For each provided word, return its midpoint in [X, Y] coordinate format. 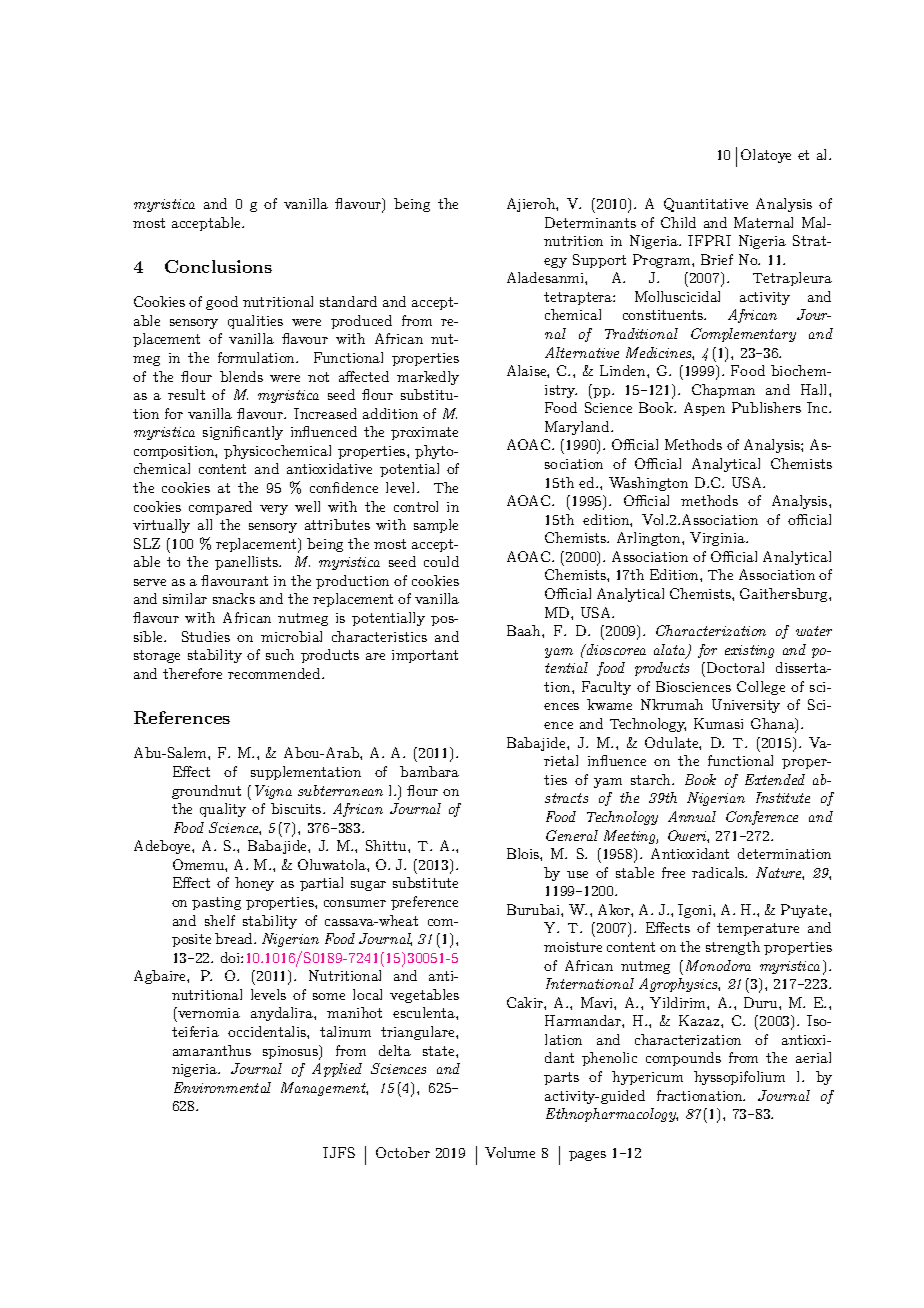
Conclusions [218, 266]
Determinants [590, 222]
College [761, 688]
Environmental [222, 1087]
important [425, 656]
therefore [192, 673]
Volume [510, 1152]
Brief [717, 259]
